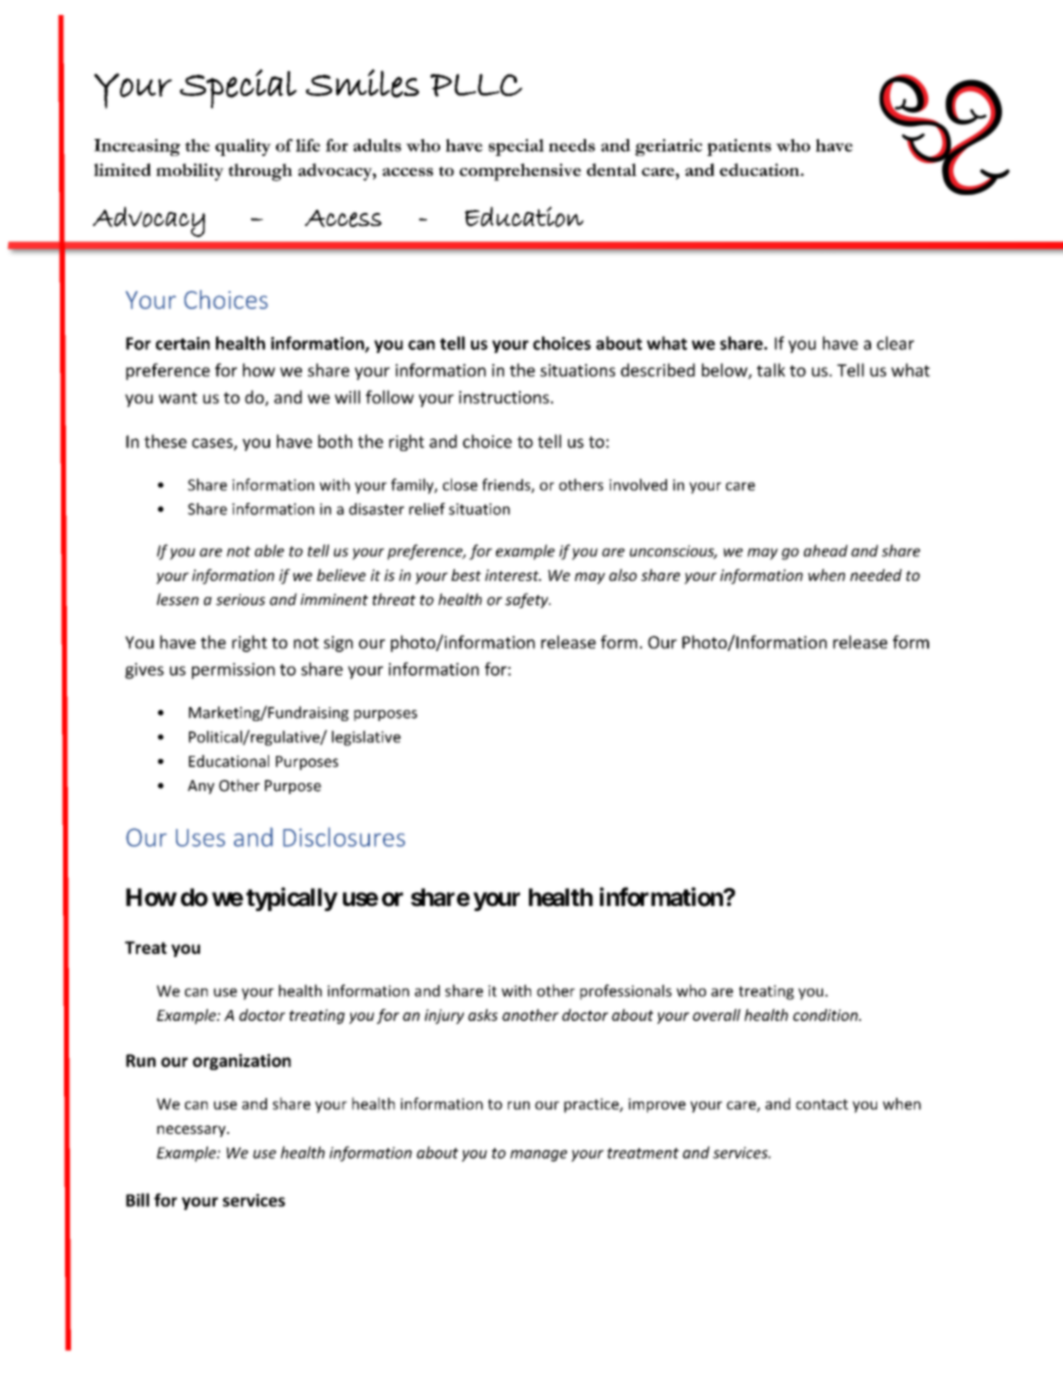 The width and height of the screenshot is (1063, 1376). Describe the element at coordinates (826, 1015) in the screenshot. I see `condition` at that location.
